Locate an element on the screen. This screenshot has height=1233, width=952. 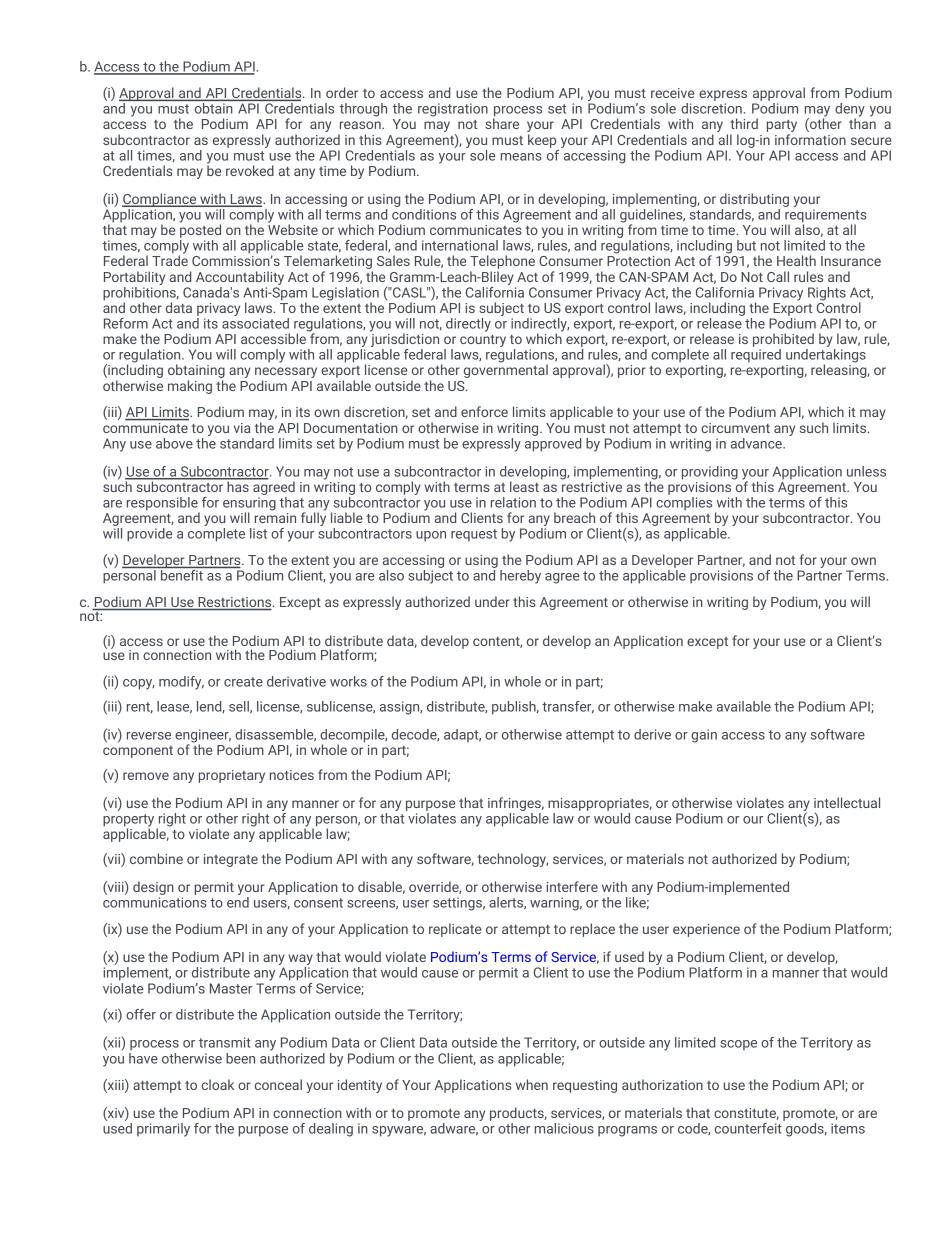
hereby is located at coordinates (520, 577).
